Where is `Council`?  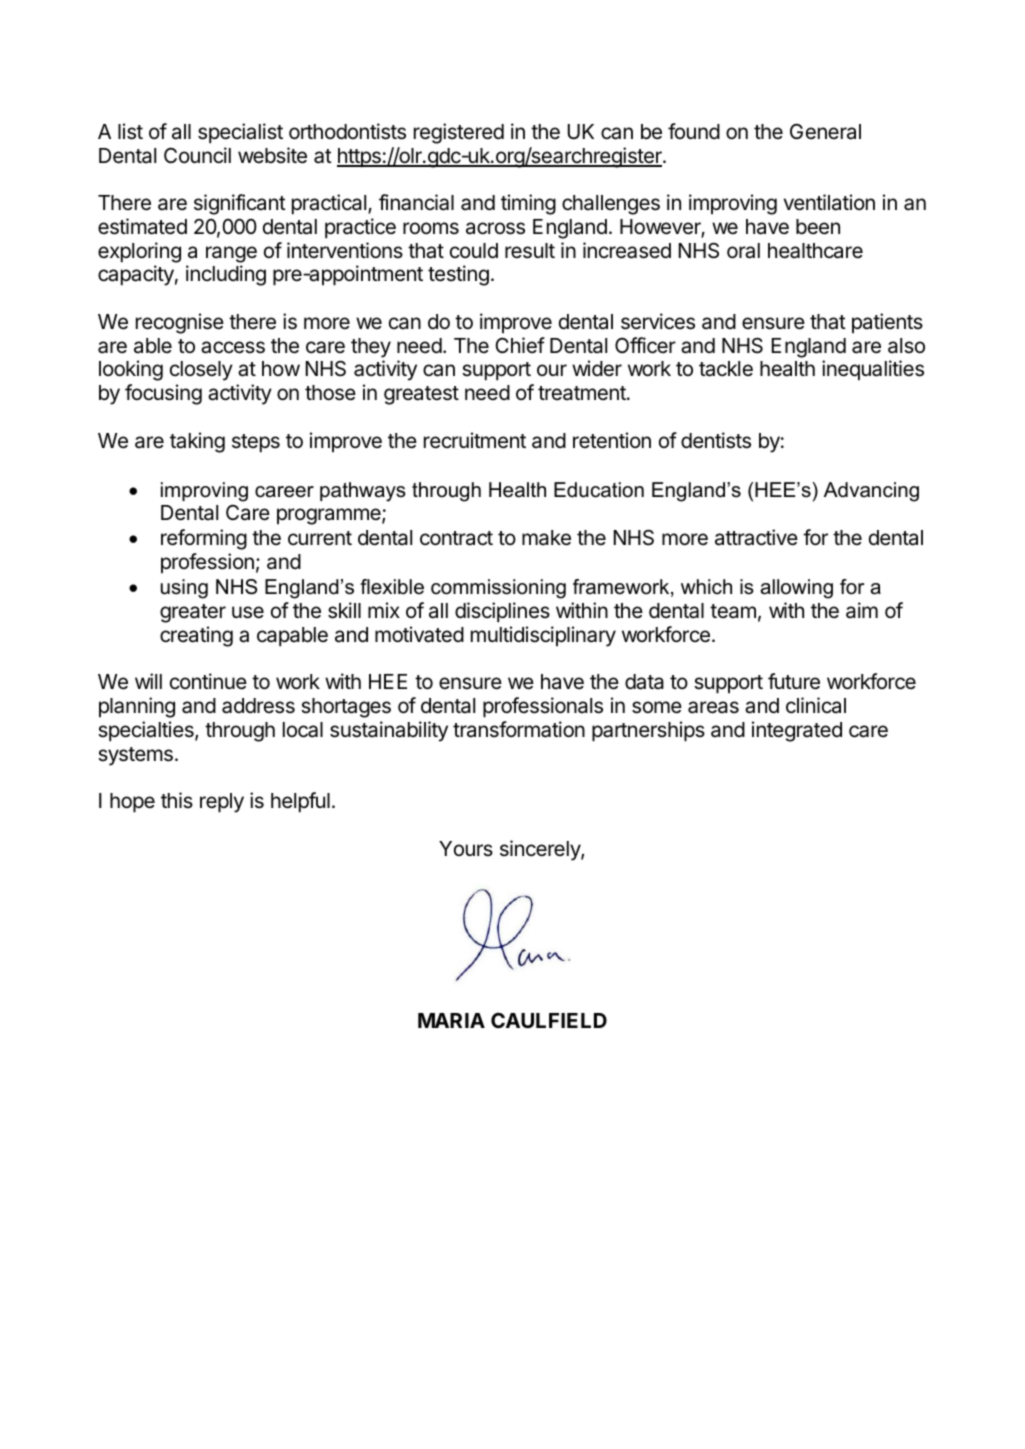 Council is located at coordinates (197, 155).
